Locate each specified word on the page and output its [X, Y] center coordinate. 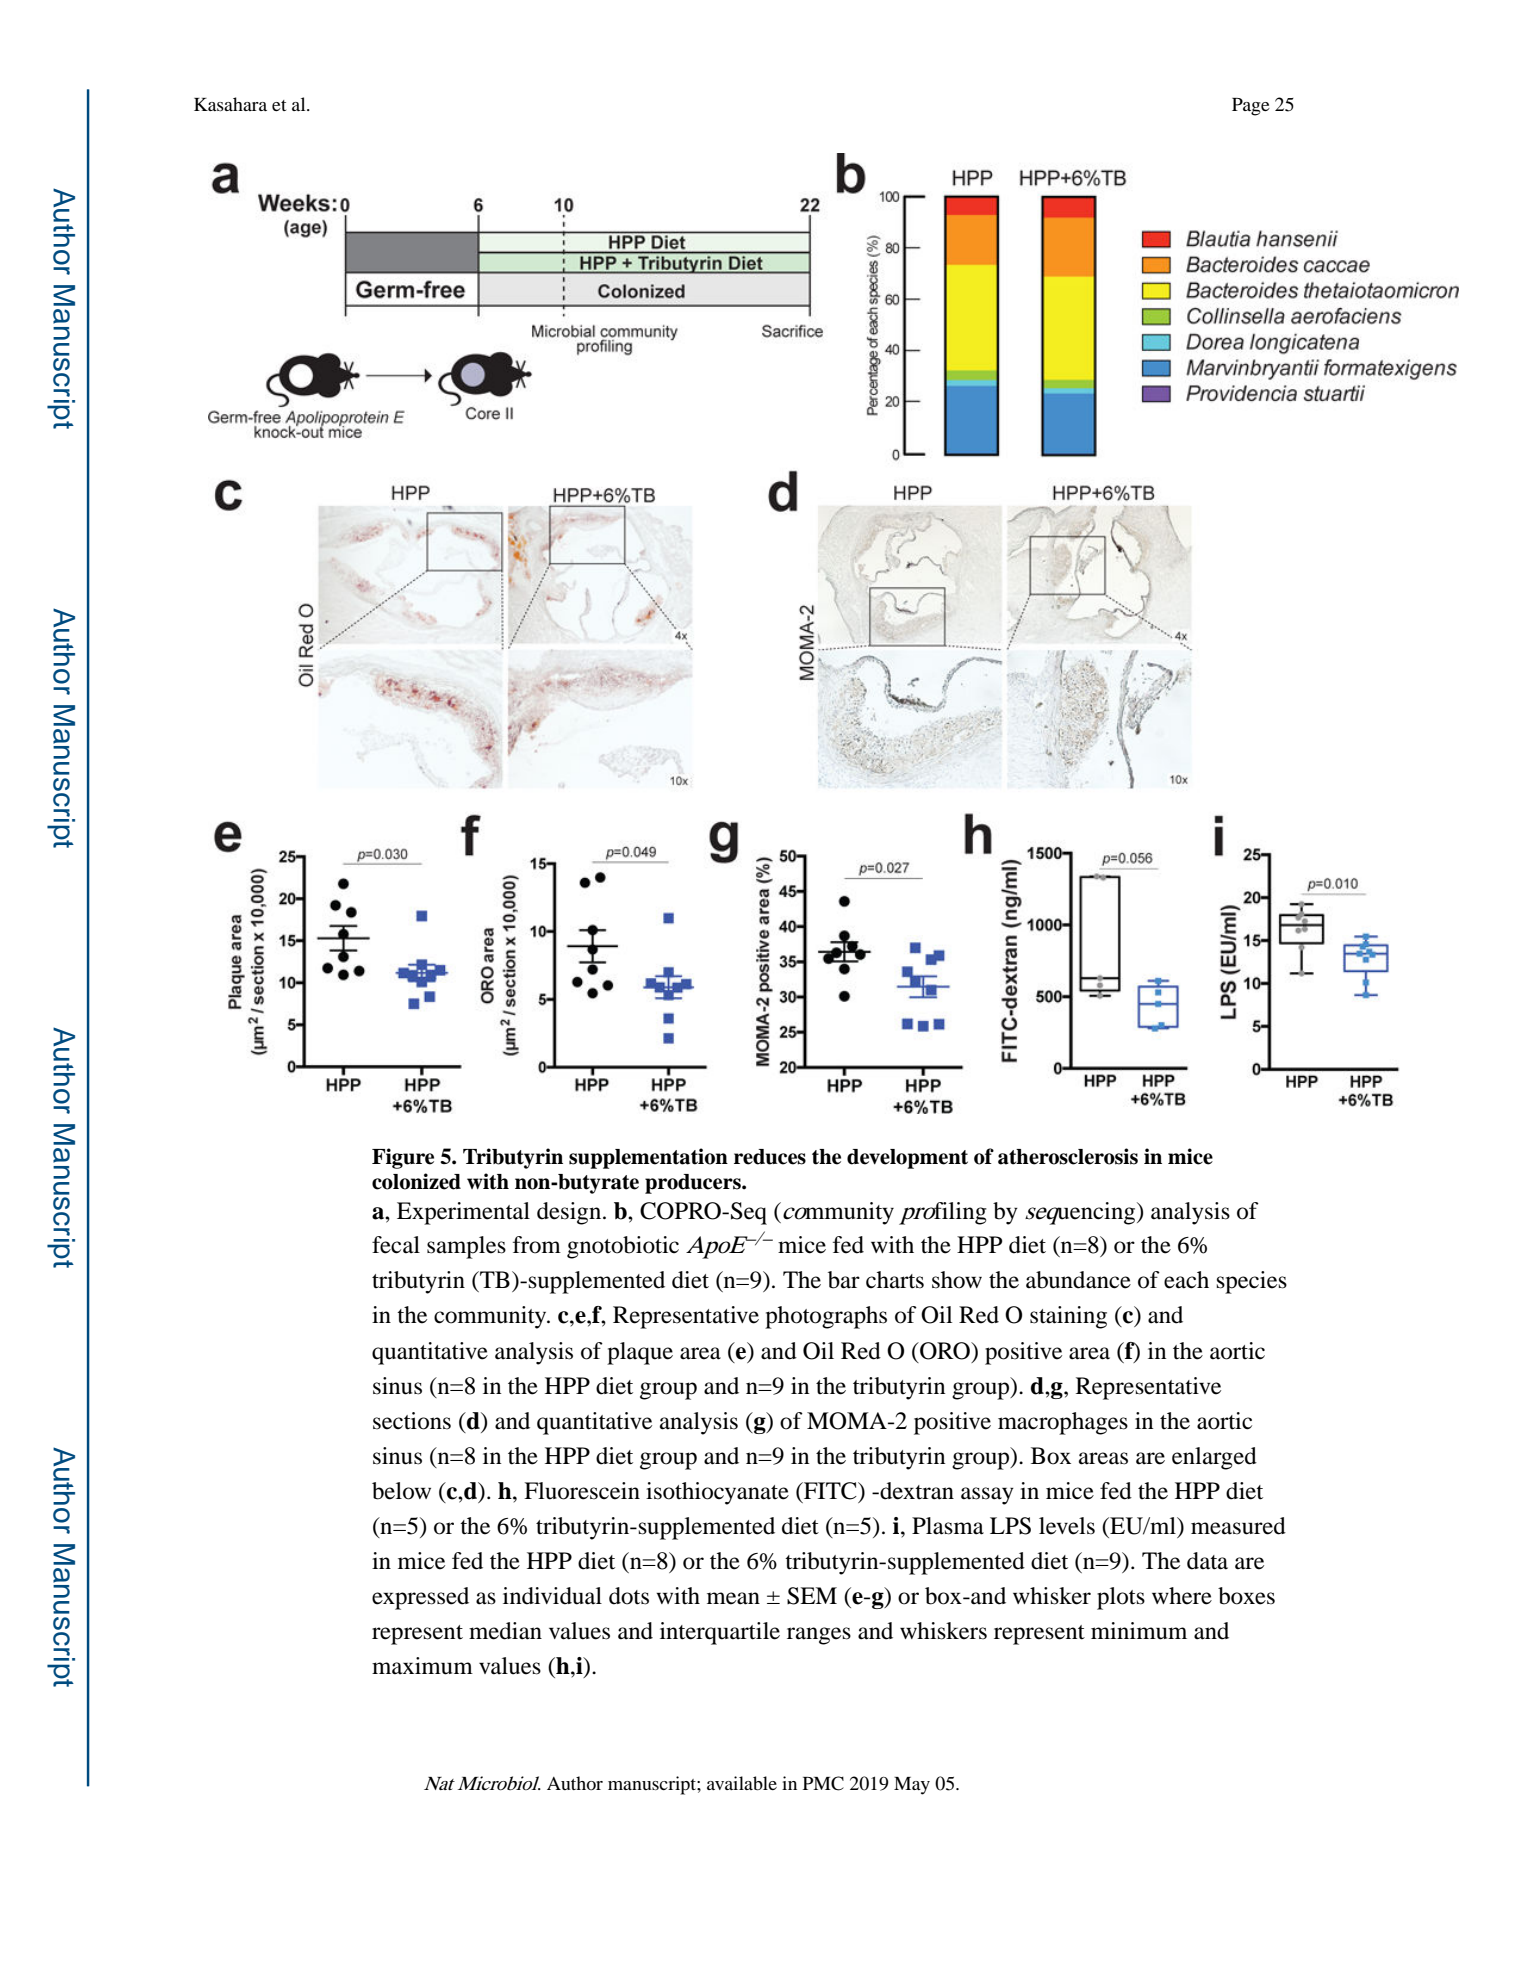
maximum [422, 1666]
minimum [1139, 1631]
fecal [396, 1245]
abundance [1078, 1280]
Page [1251, 107]
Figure [403, 1158]
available [742, 1783]
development [907, 1159]
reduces [770, 1157]
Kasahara [230, 104]
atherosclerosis [1068, 1156]
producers [694, 1184]
